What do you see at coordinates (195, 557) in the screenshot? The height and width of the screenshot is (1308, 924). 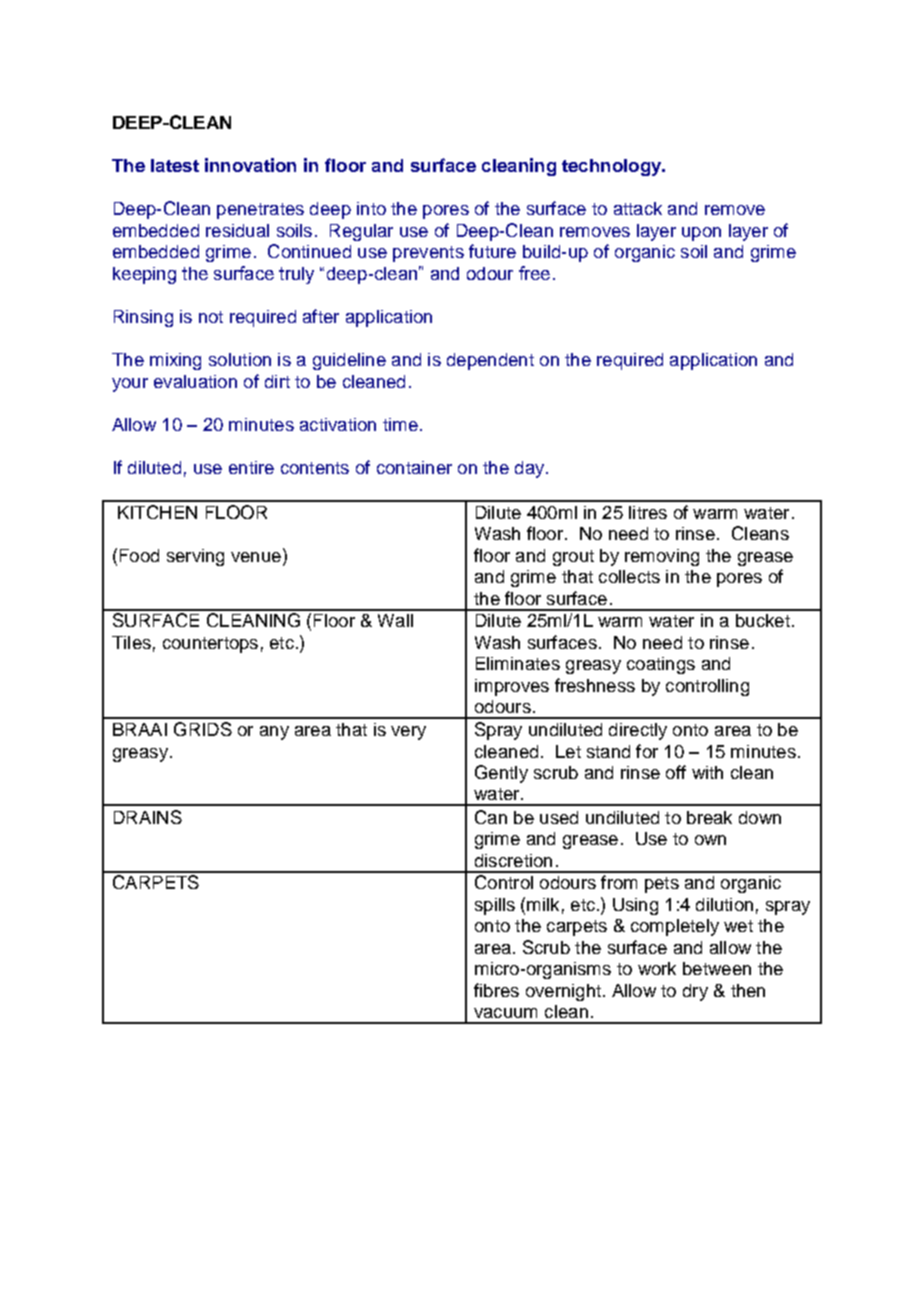 I see `serving` at bounding box center [195, 557].
